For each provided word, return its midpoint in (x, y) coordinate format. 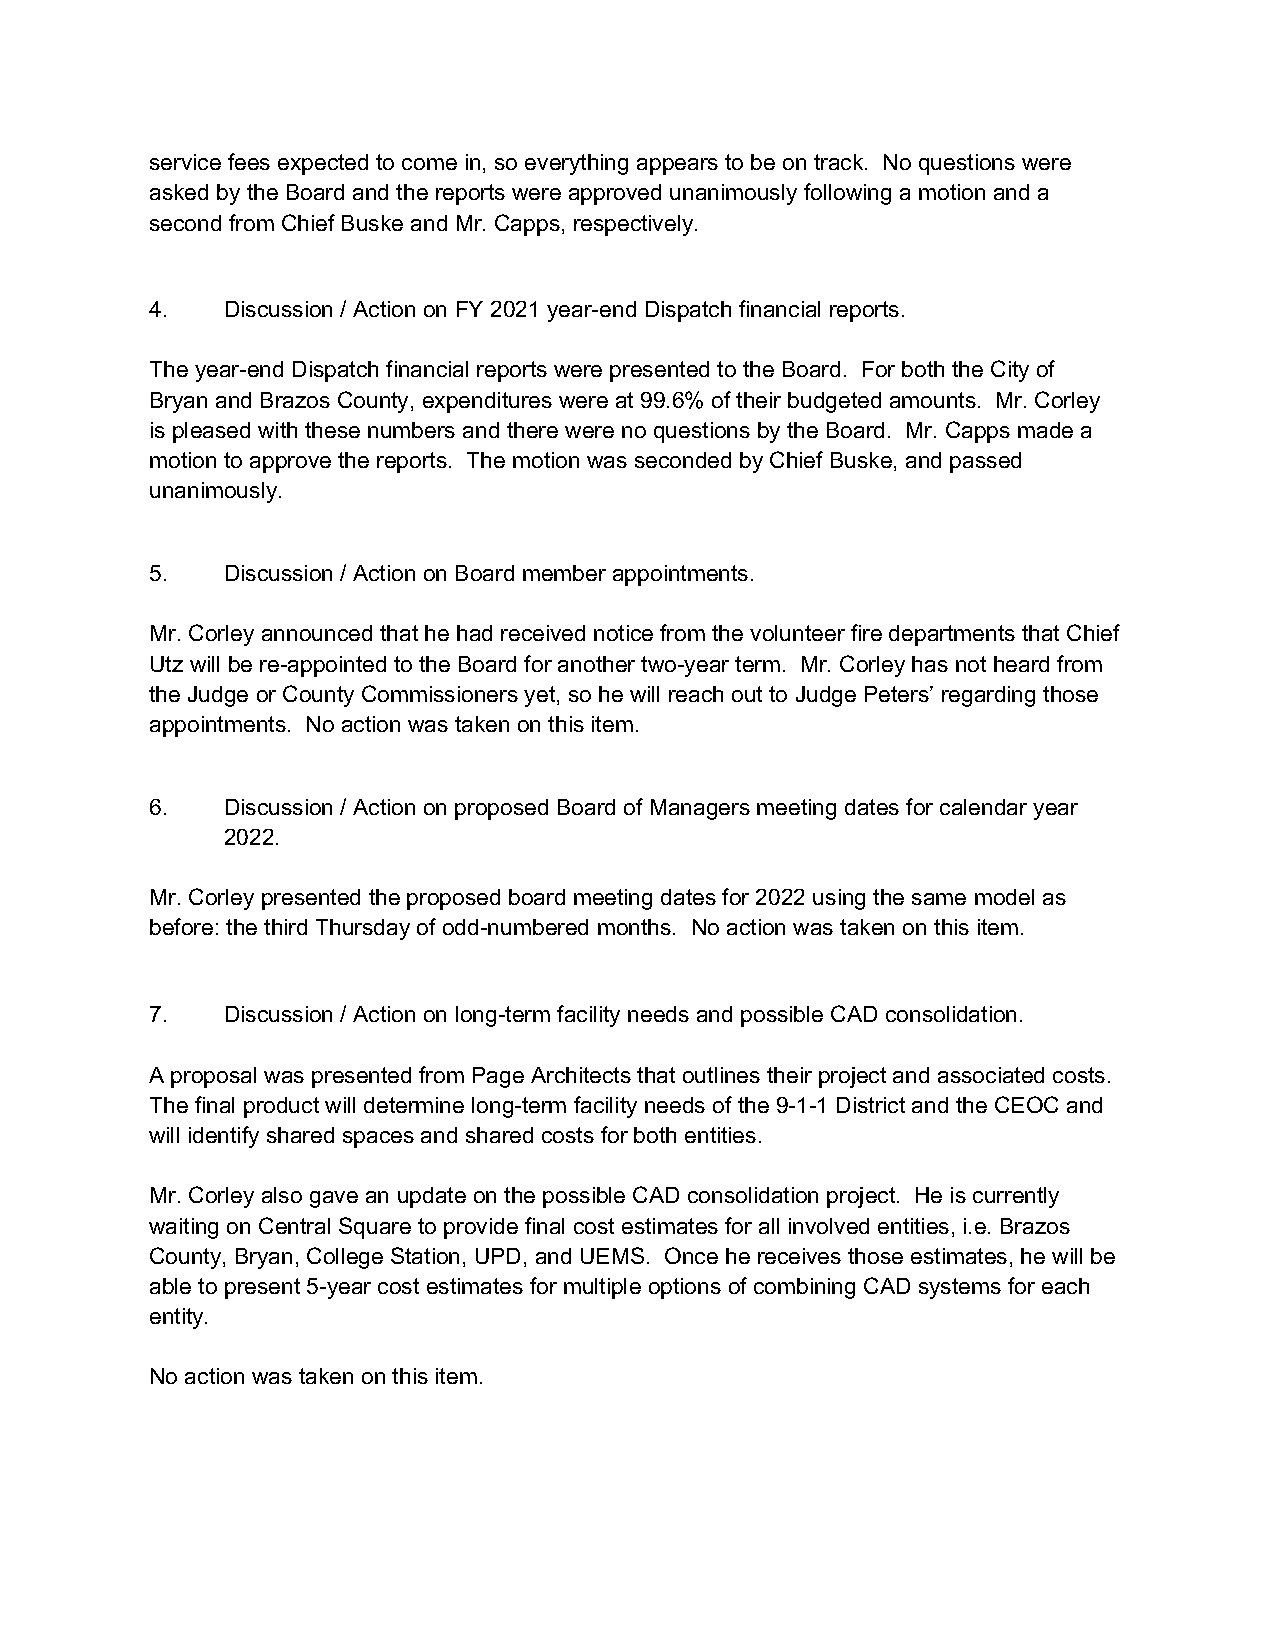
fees (249, 161)
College (345, 1258)
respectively (635, 225)
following (847, 194)
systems (960, 1288)
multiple (602, 1288)
